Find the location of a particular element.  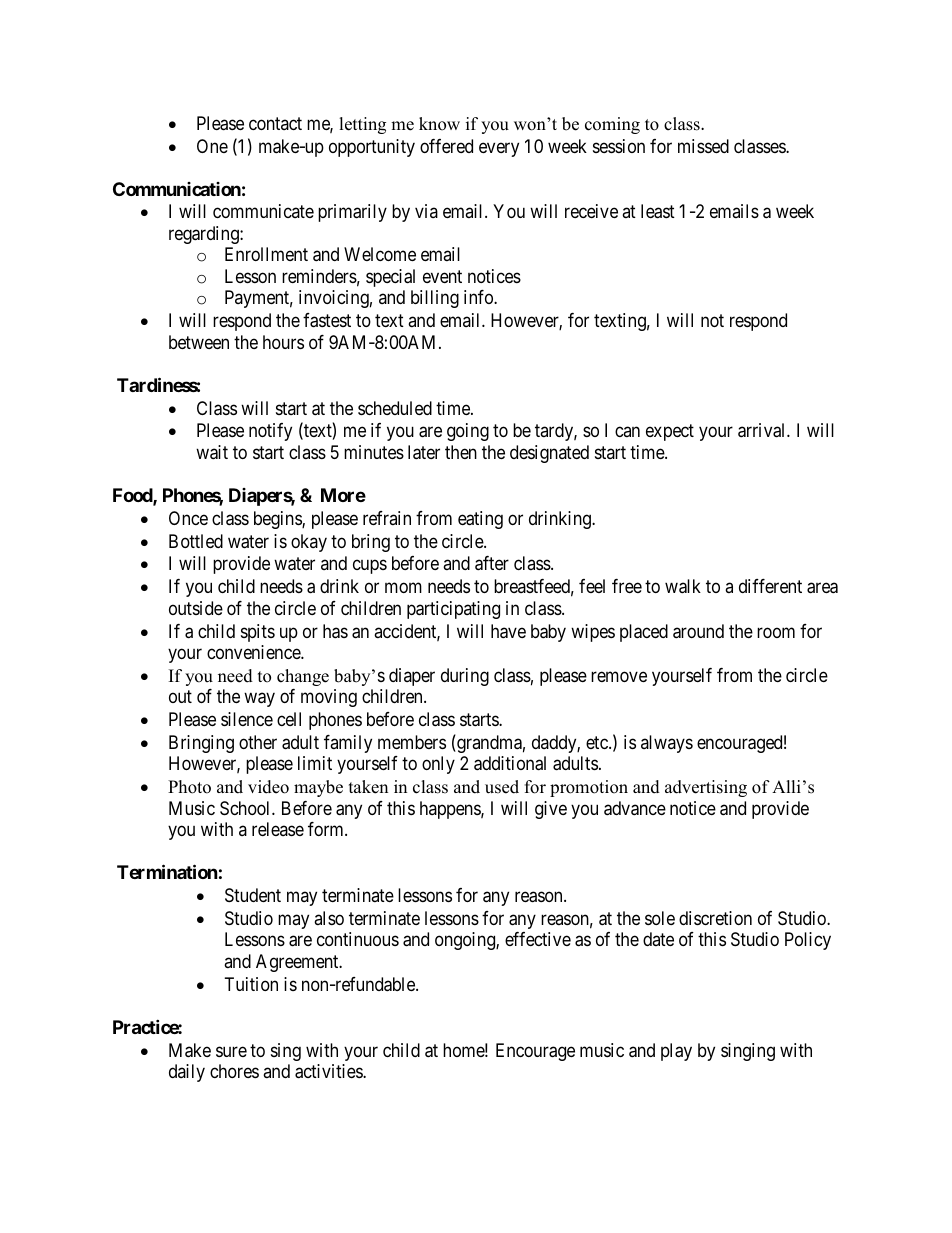

contact is located at coordinates (275, 123).
